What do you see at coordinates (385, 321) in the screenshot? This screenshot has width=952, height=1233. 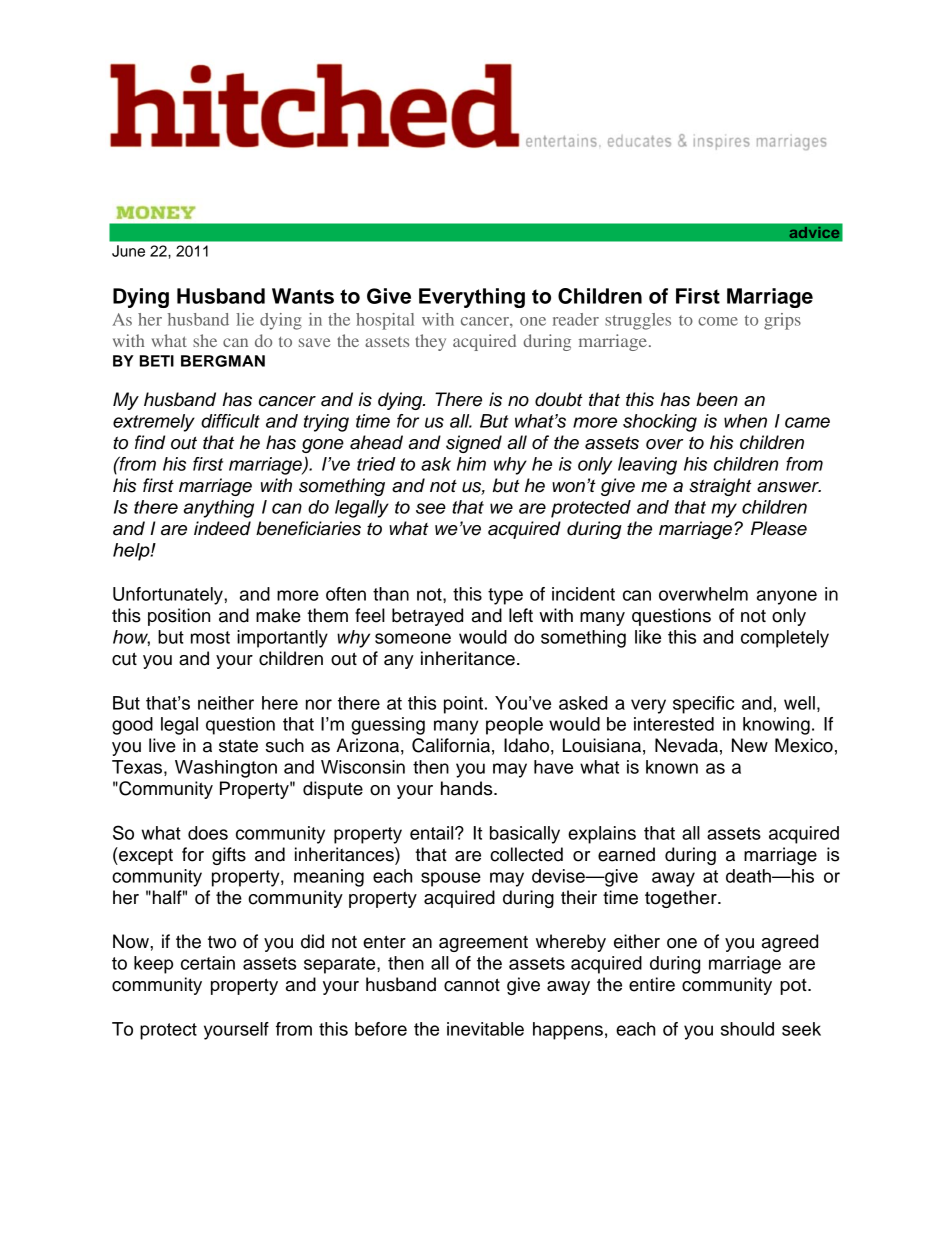 I see `hospital` at bounding box center [385, 321].
